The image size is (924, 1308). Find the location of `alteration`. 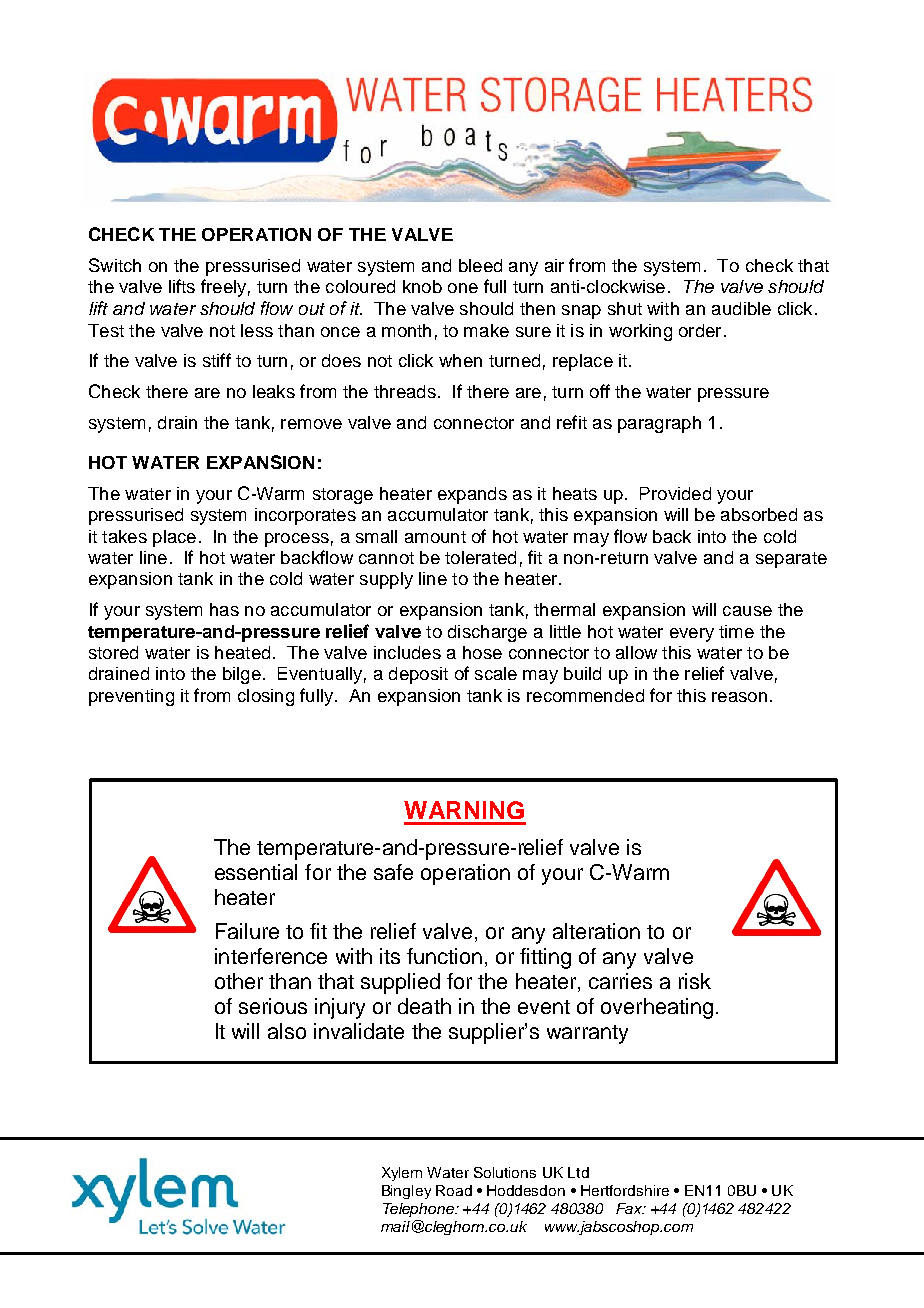

alteration is located at coordinates (596, 931).
